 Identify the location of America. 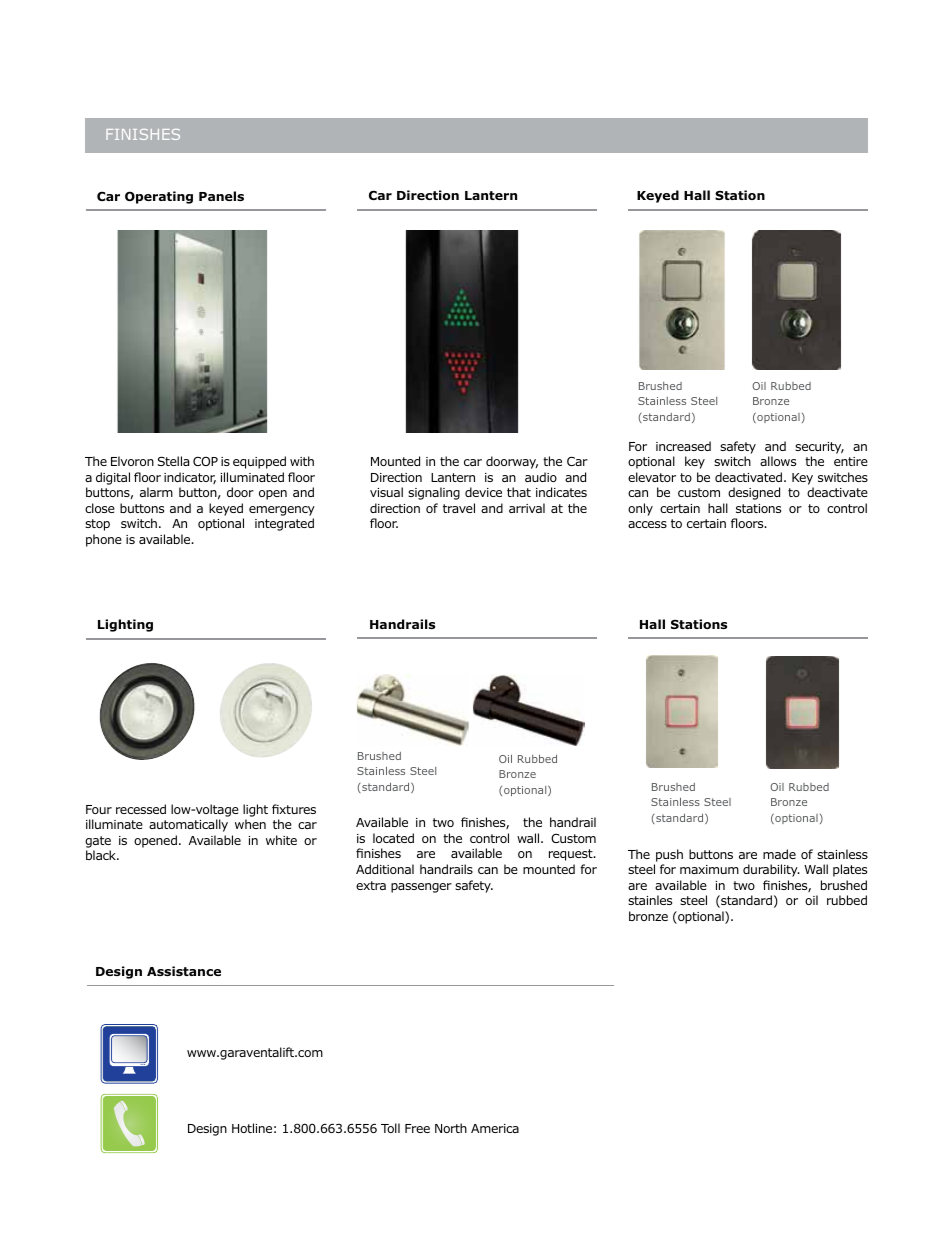
(495, 1128).
